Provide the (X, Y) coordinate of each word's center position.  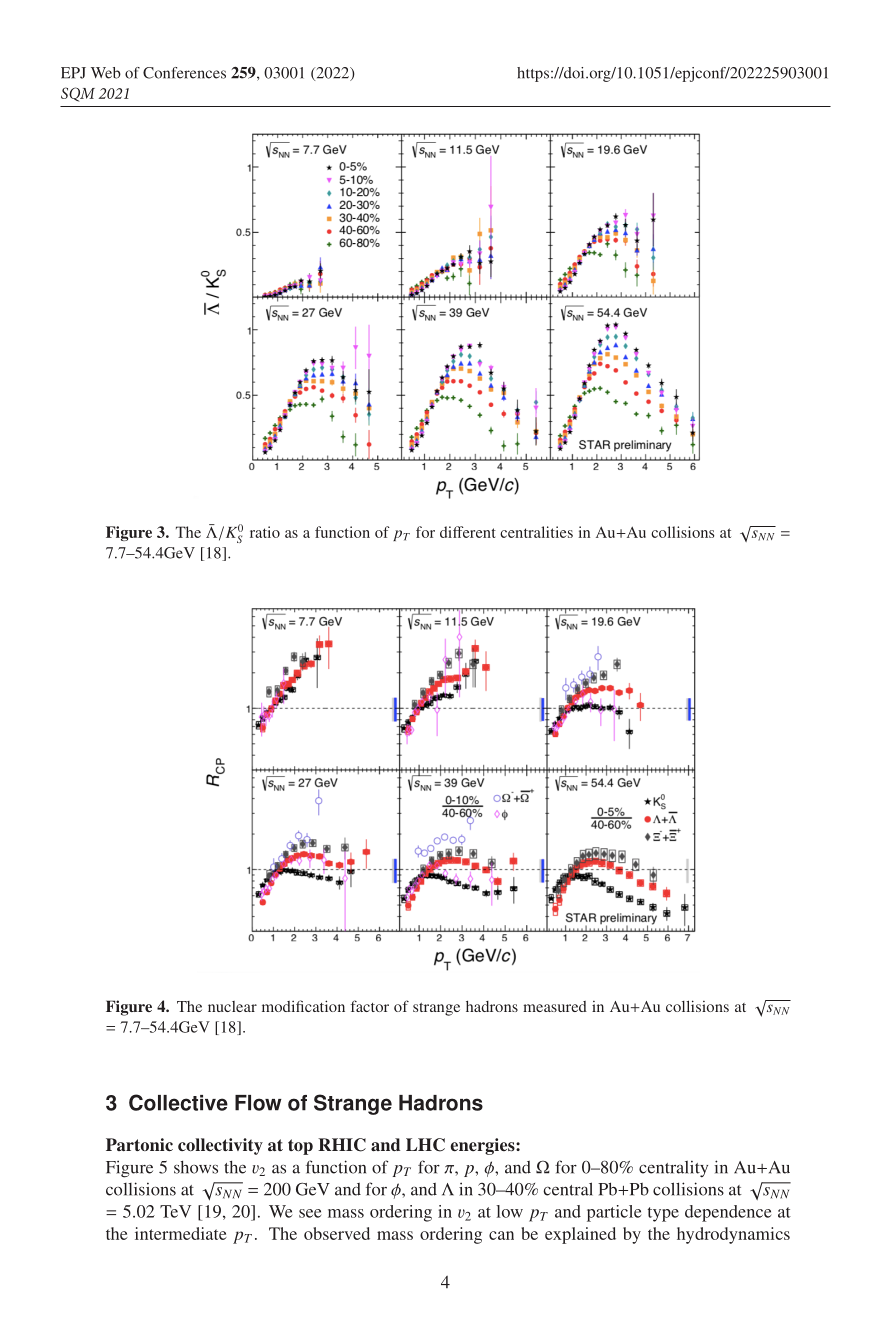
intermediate (181, 1233)
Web (106, 73)
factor (370, 1006)
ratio (265, 532)
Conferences (184, 73)
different (468, 532)
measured (555, 1006)
